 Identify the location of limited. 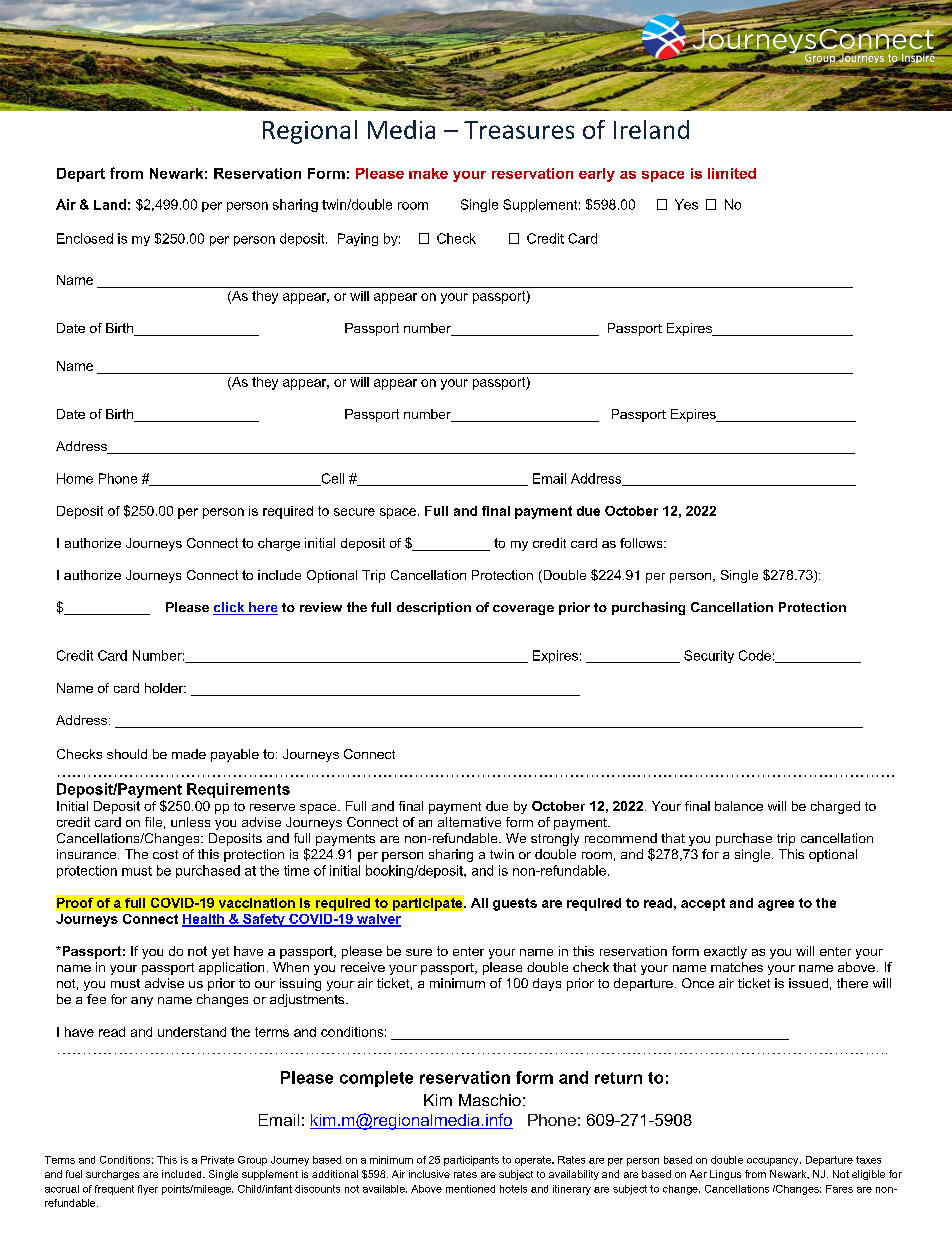
(732, 173).
